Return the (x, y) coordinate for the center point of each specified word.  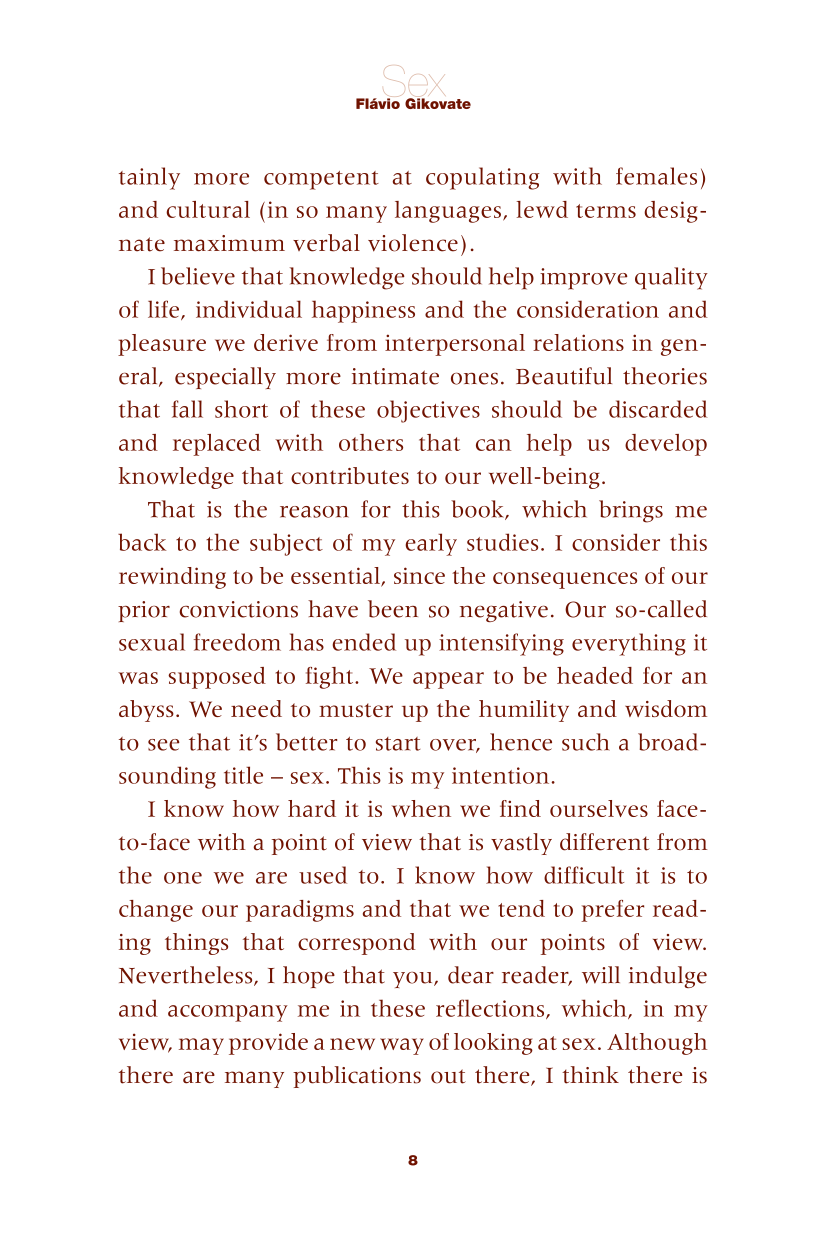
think (590, 1075)
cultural (208, 209)
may (201, 1046)
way (402, 1046)
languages (449, 212)
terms (606, 211)
